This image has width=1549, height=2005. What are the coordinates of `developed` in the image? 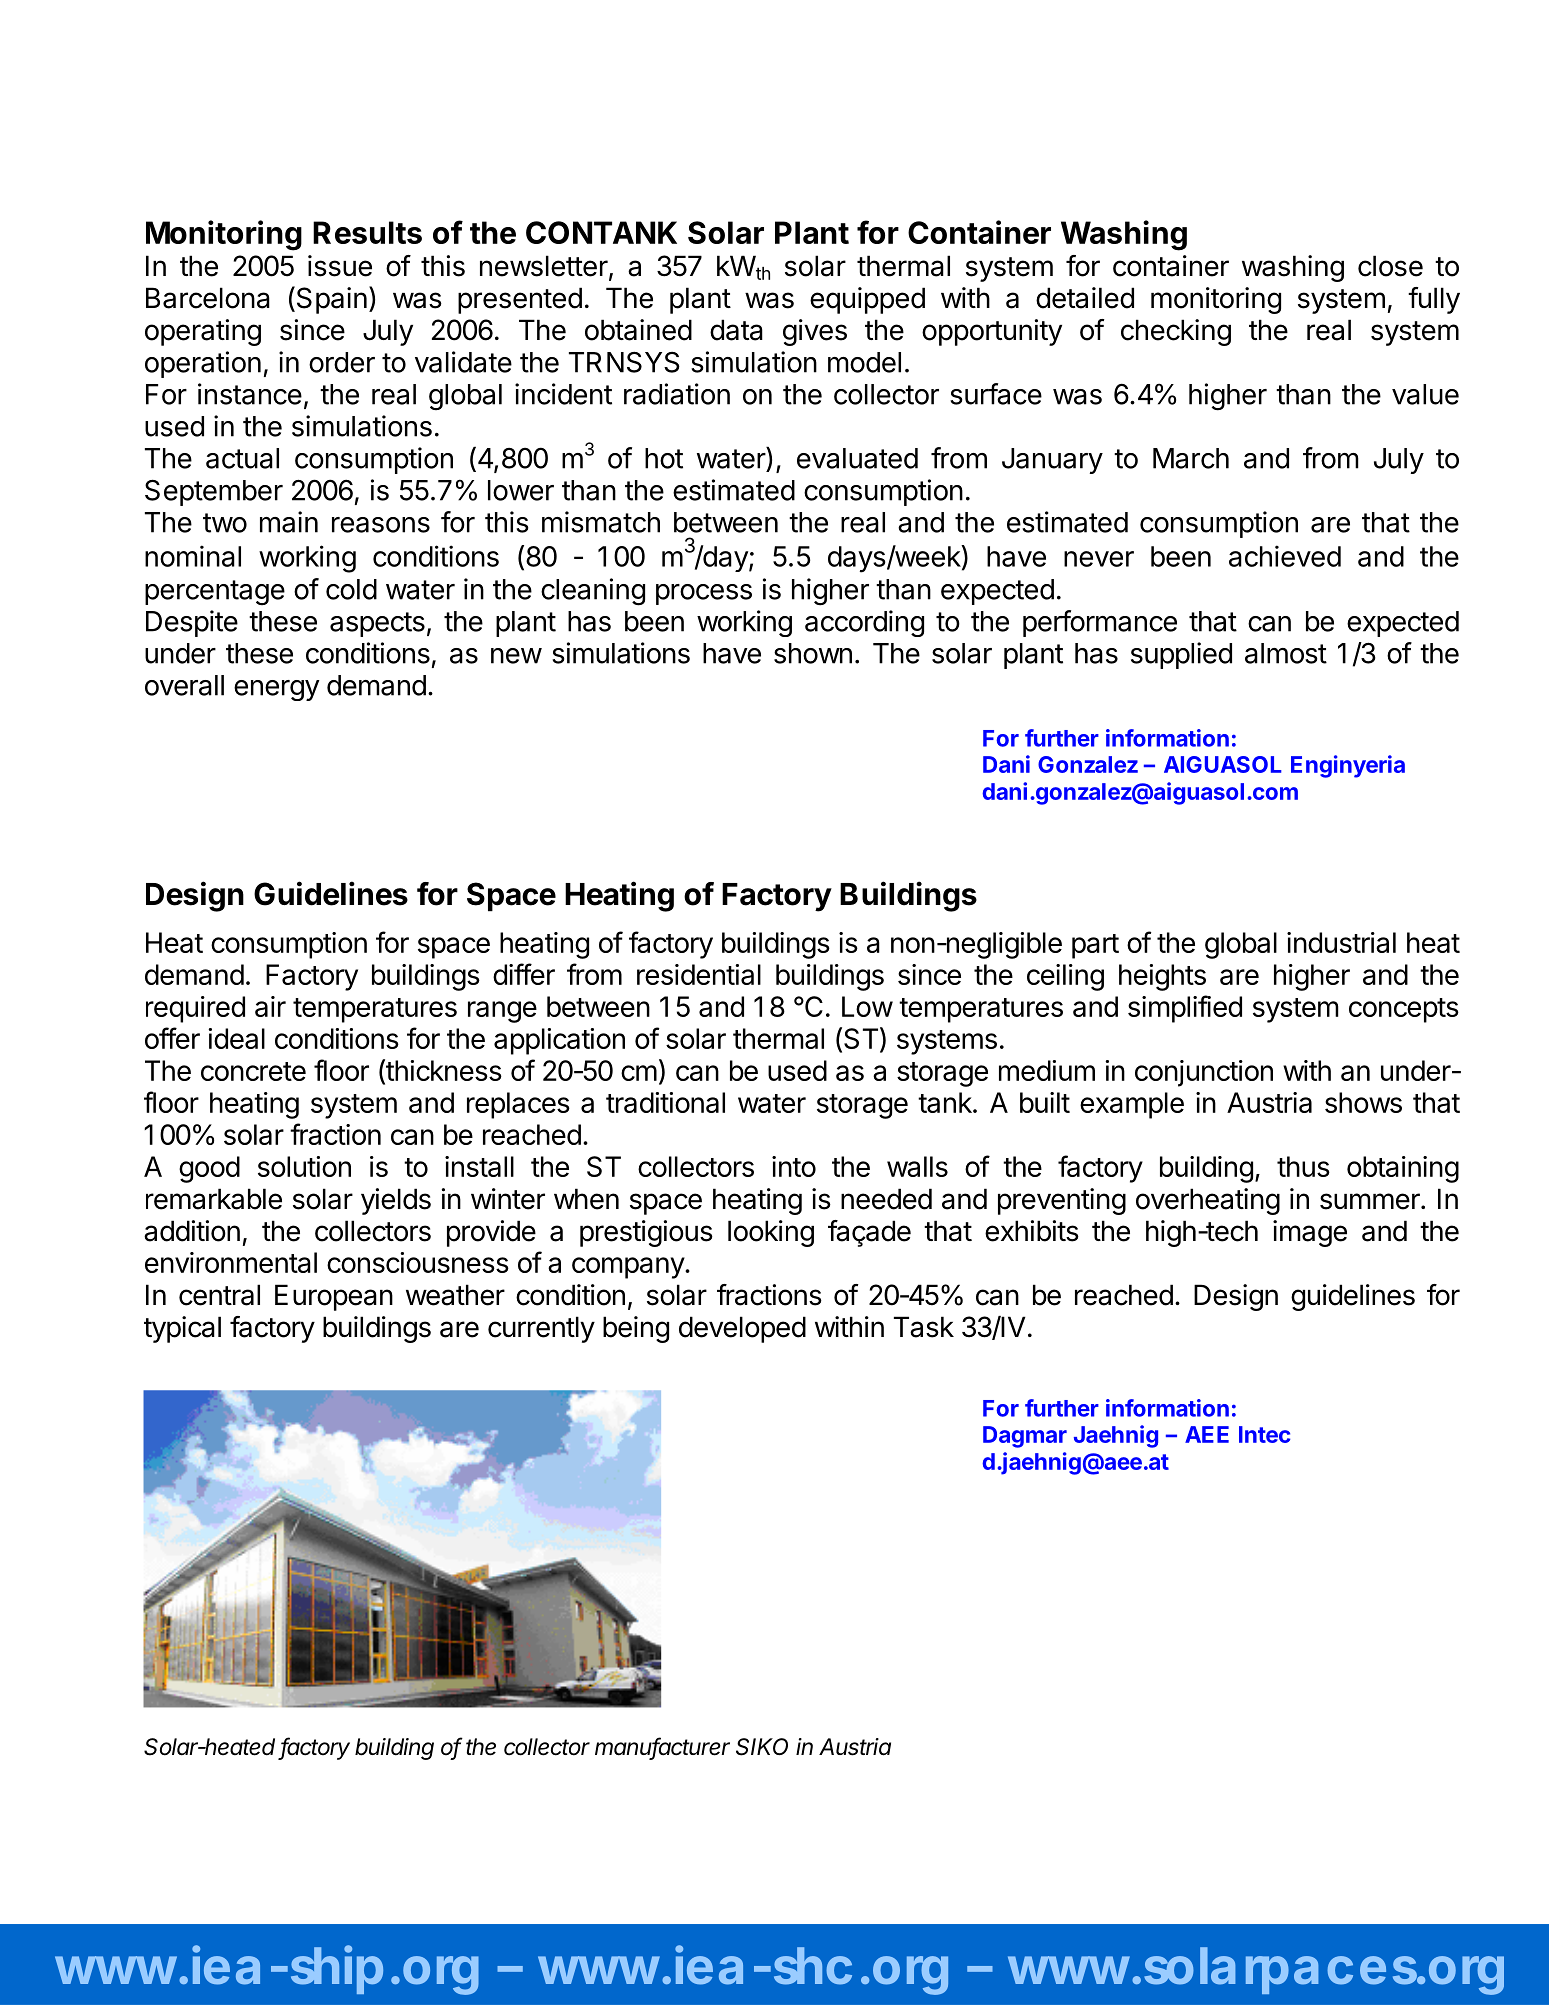 It's located at (742, 1329).
